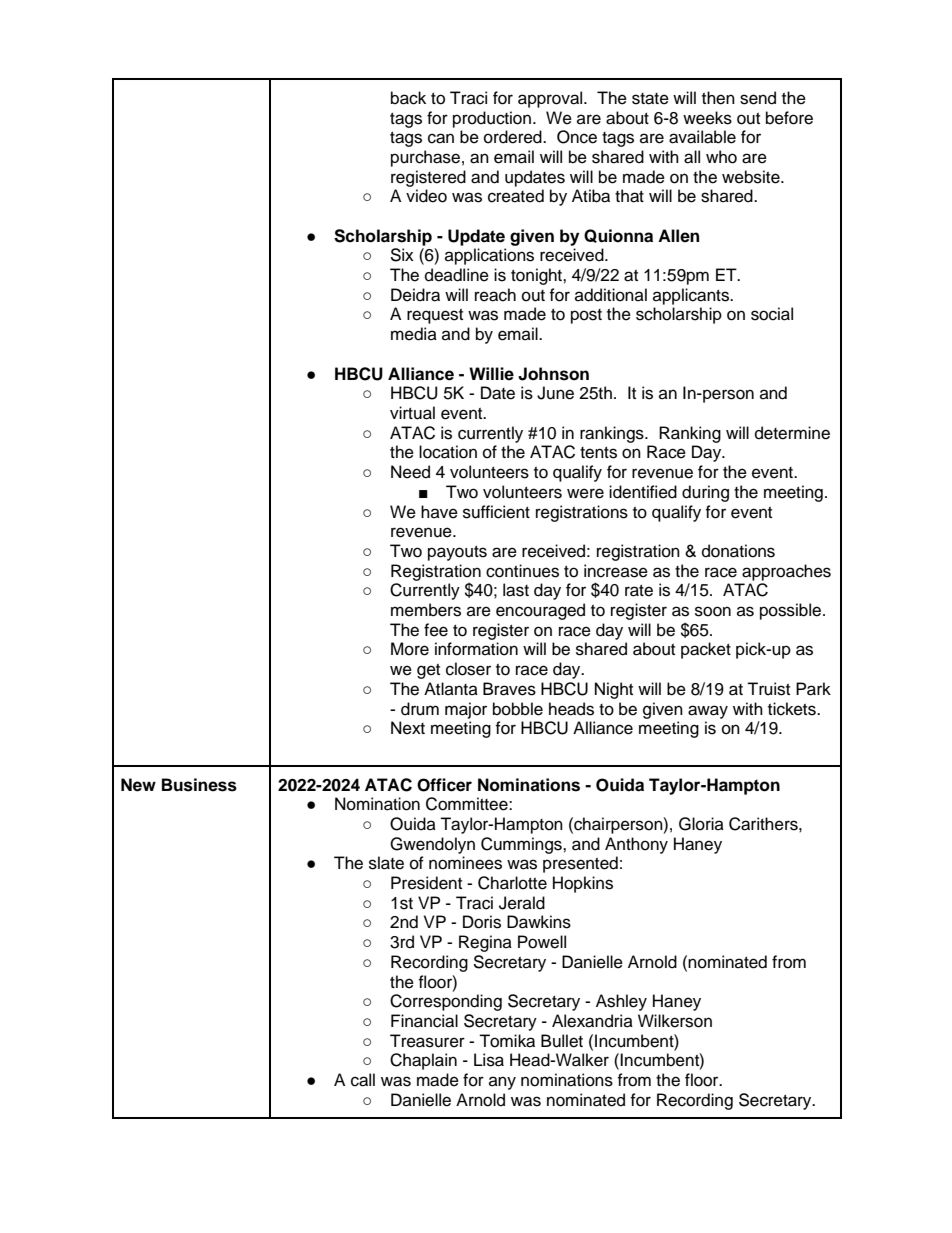 The image size is (952, 1233). What do you see at coordinates (363, 1080) in the page?
I see `call` at bounding box center [363, 1080].
